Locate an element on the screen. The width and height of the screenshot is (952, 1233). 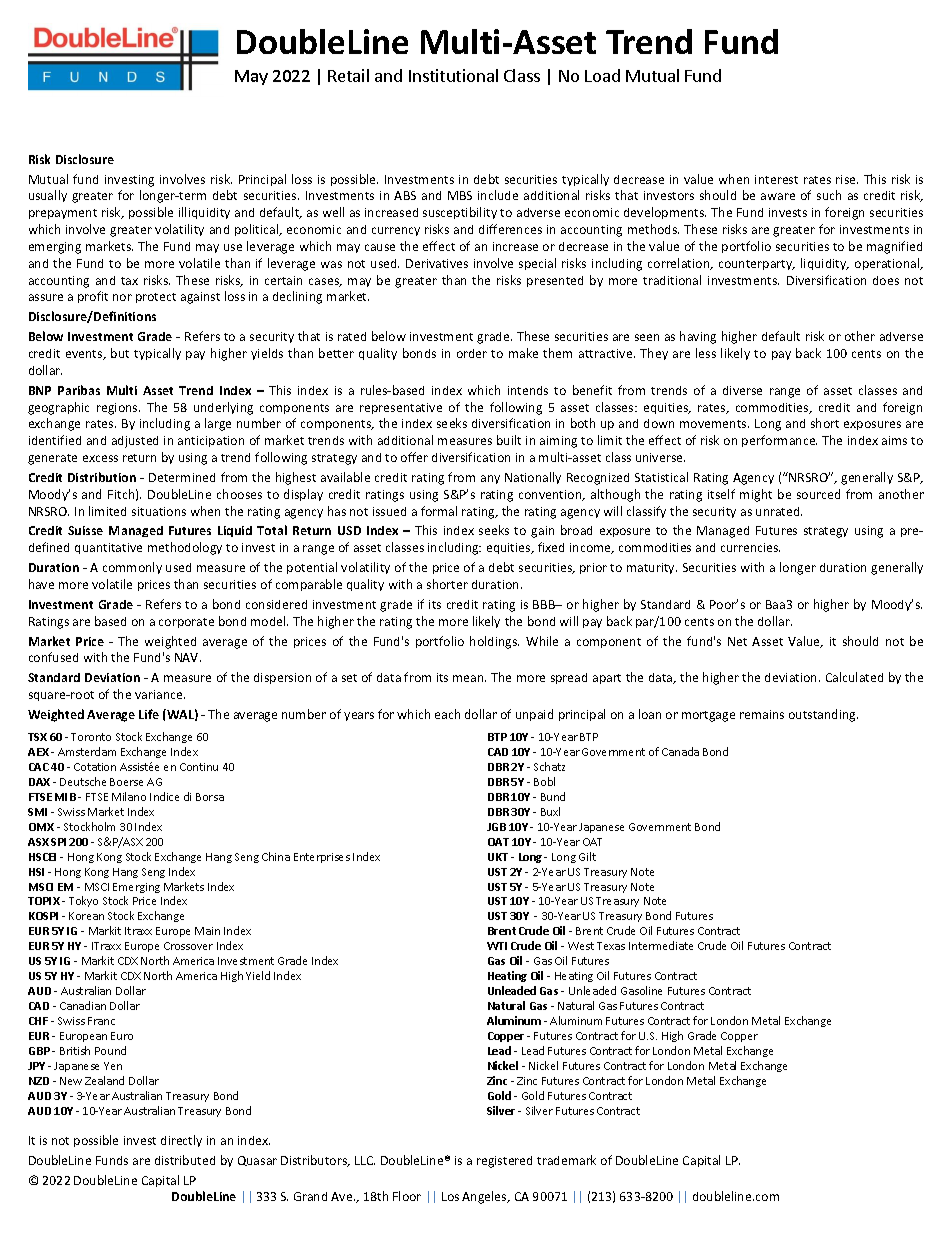
Bund is located at coordinates (553, 796).
